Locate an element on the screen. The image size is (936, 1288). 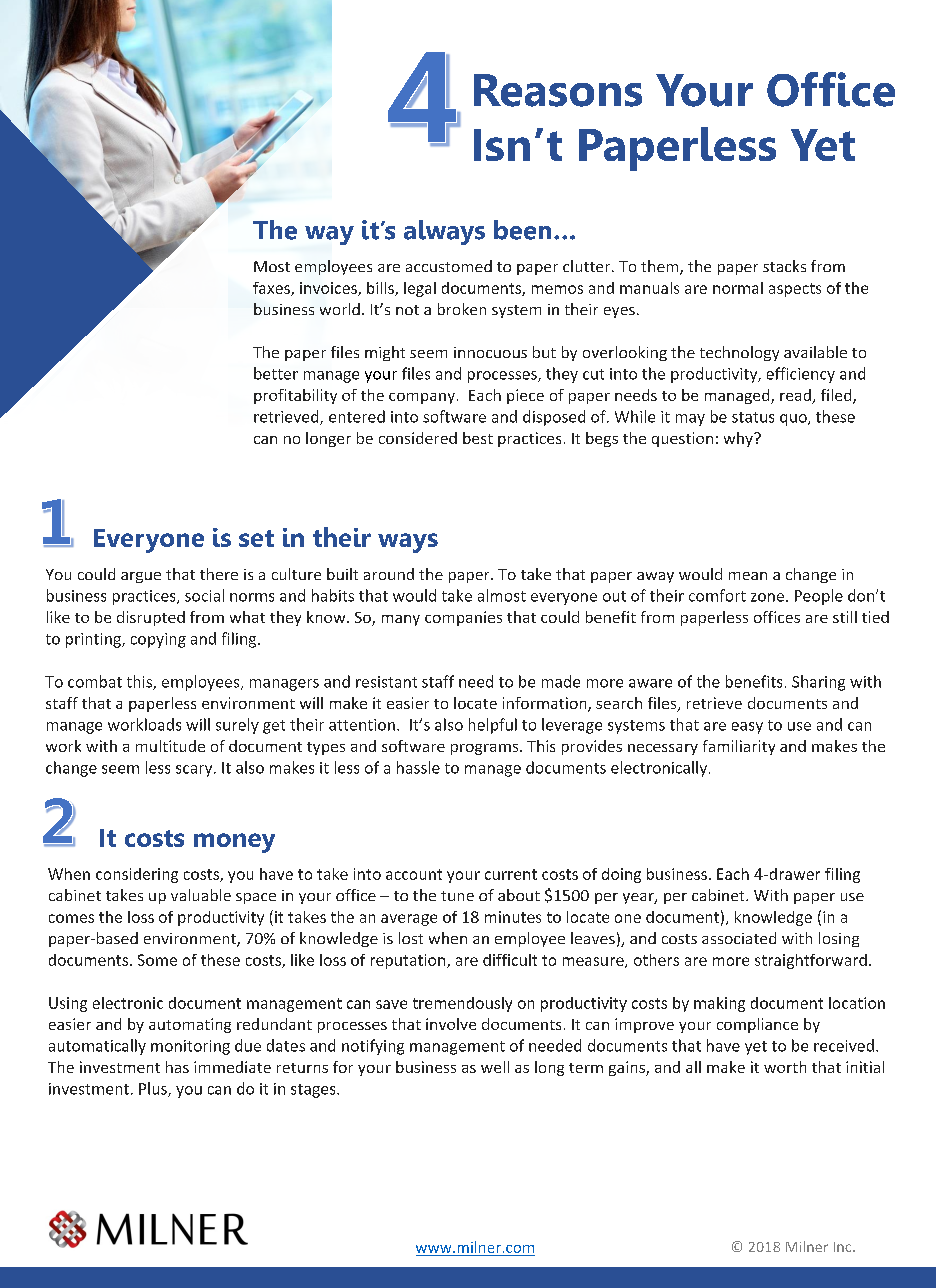
Plus is located at coordinates (154, 1089).
